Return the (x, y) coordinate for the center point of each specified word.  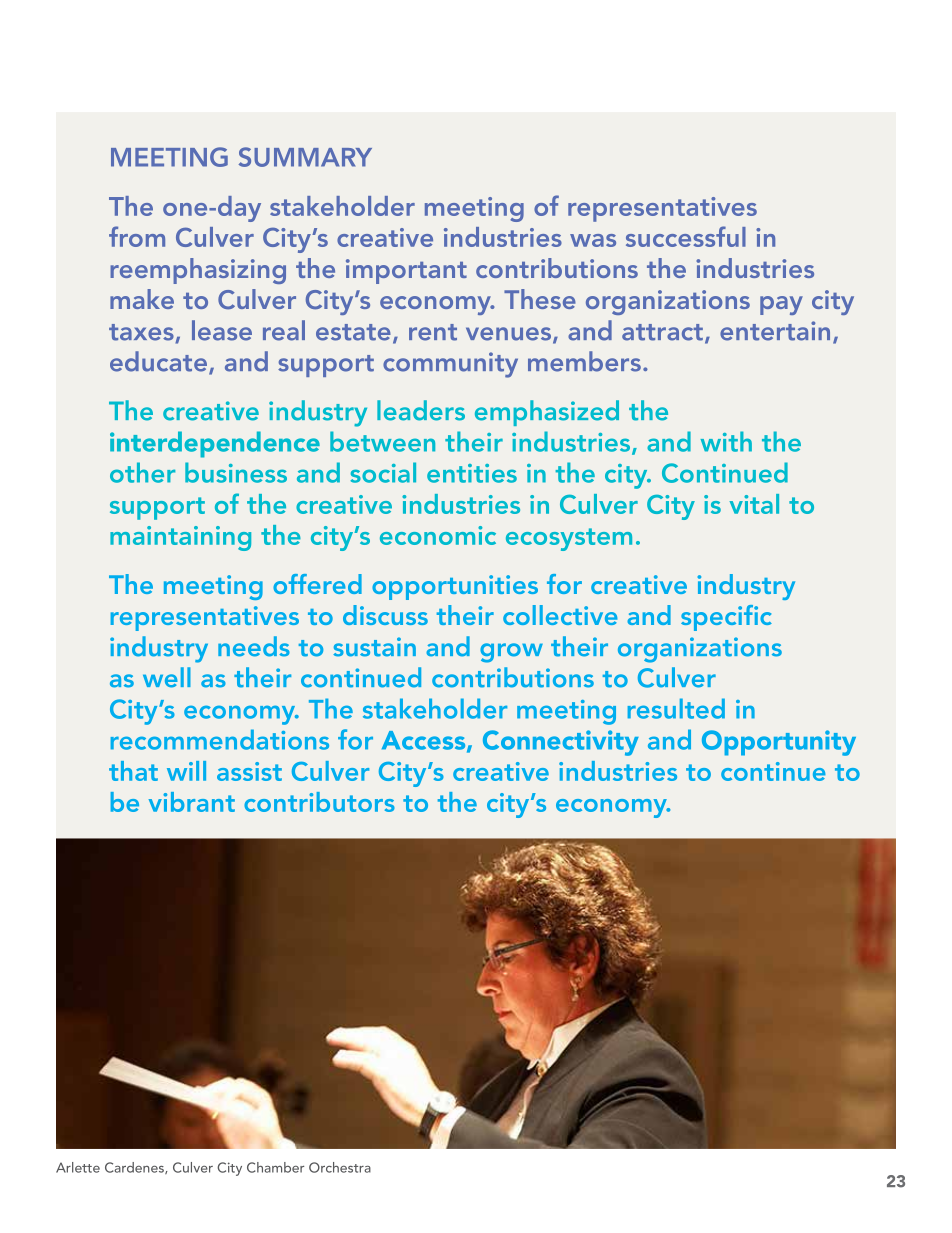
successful (686, 236)
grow (511, 653)
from (137, 236)
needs (254, 646)
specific (726, 618)
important (406, 271)
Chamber (275, 1167)
